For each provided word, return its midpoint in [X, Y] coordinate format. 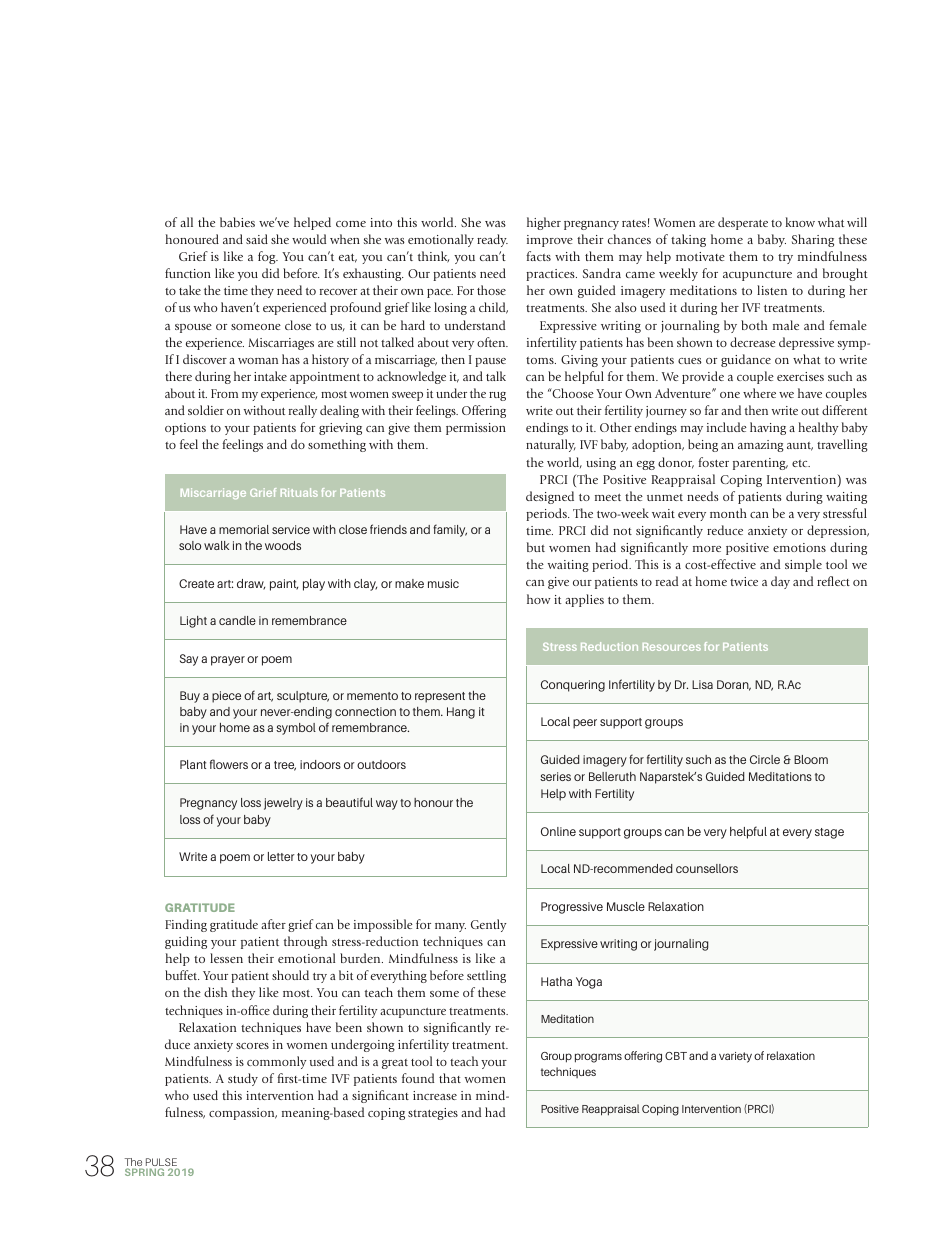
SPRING [144, 1172]
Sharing [813, 240]
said [257, 239]
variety [735, 1057]
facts [538, 256]
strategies [433, 1114]
